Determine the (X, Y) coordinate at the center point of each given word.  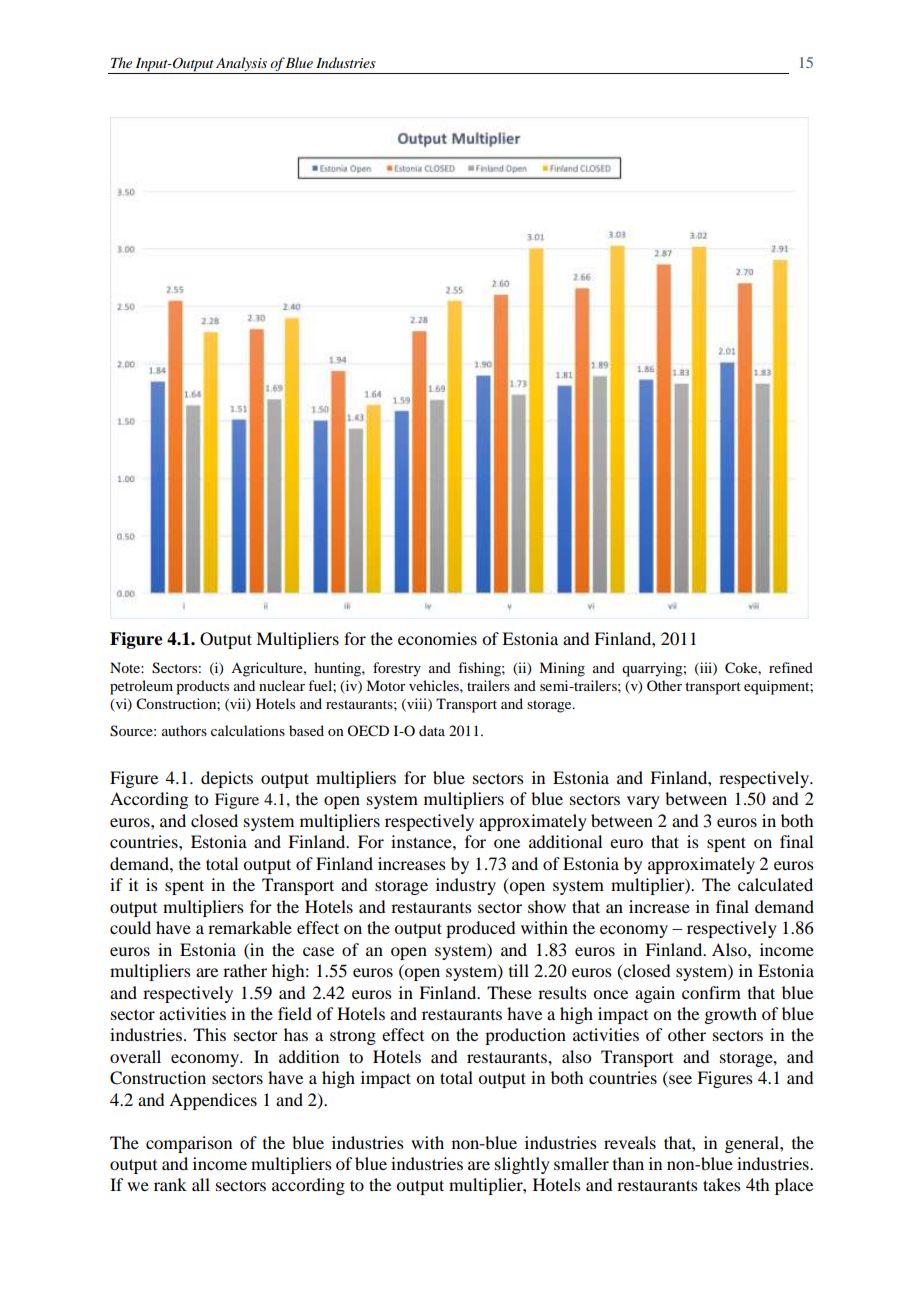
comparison (189, 1144)
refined (791, 667)
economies (437, 638)
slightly (522, 1165)
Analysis (241, 64)
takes (722, 1184)
